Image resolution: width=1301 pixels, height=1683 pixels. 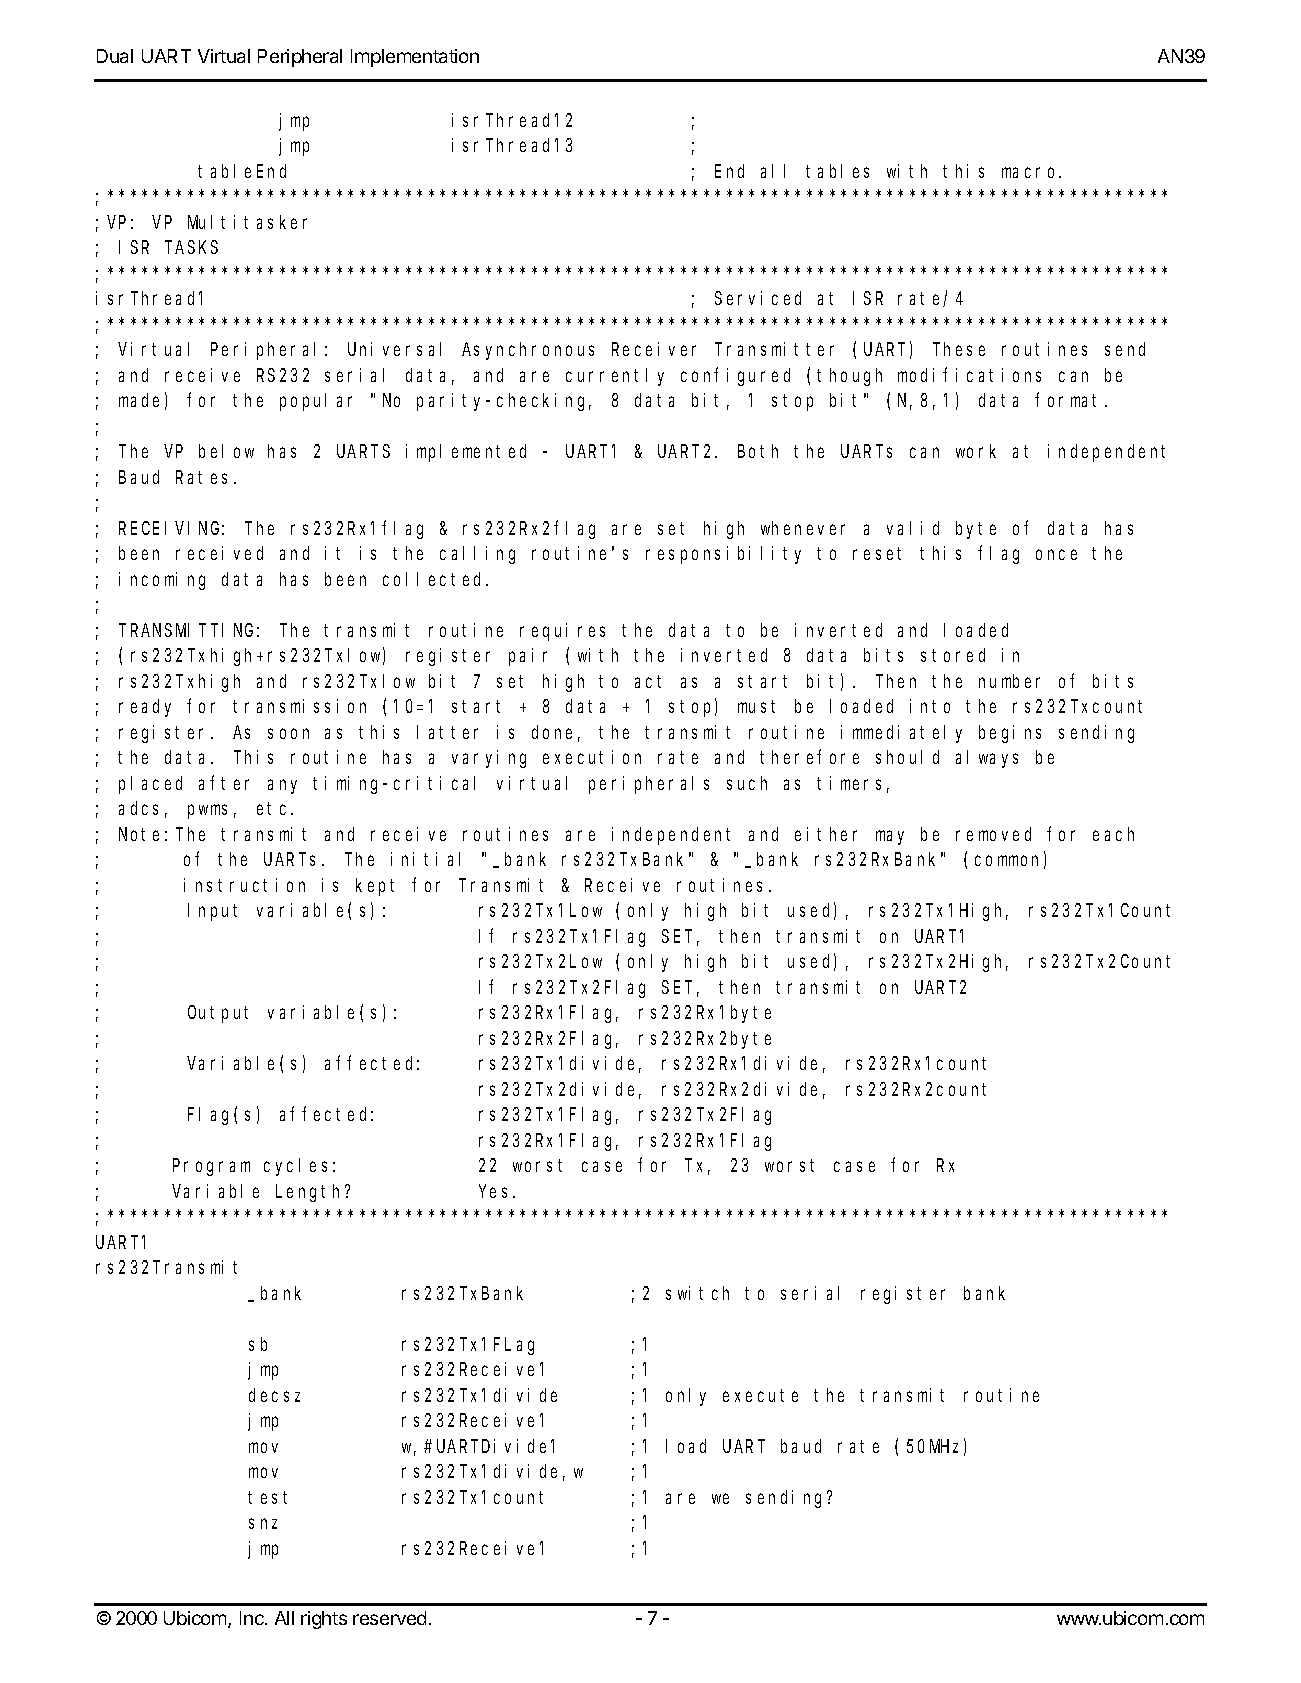 I want to click on reserved, so click(x=389, y=1618).
